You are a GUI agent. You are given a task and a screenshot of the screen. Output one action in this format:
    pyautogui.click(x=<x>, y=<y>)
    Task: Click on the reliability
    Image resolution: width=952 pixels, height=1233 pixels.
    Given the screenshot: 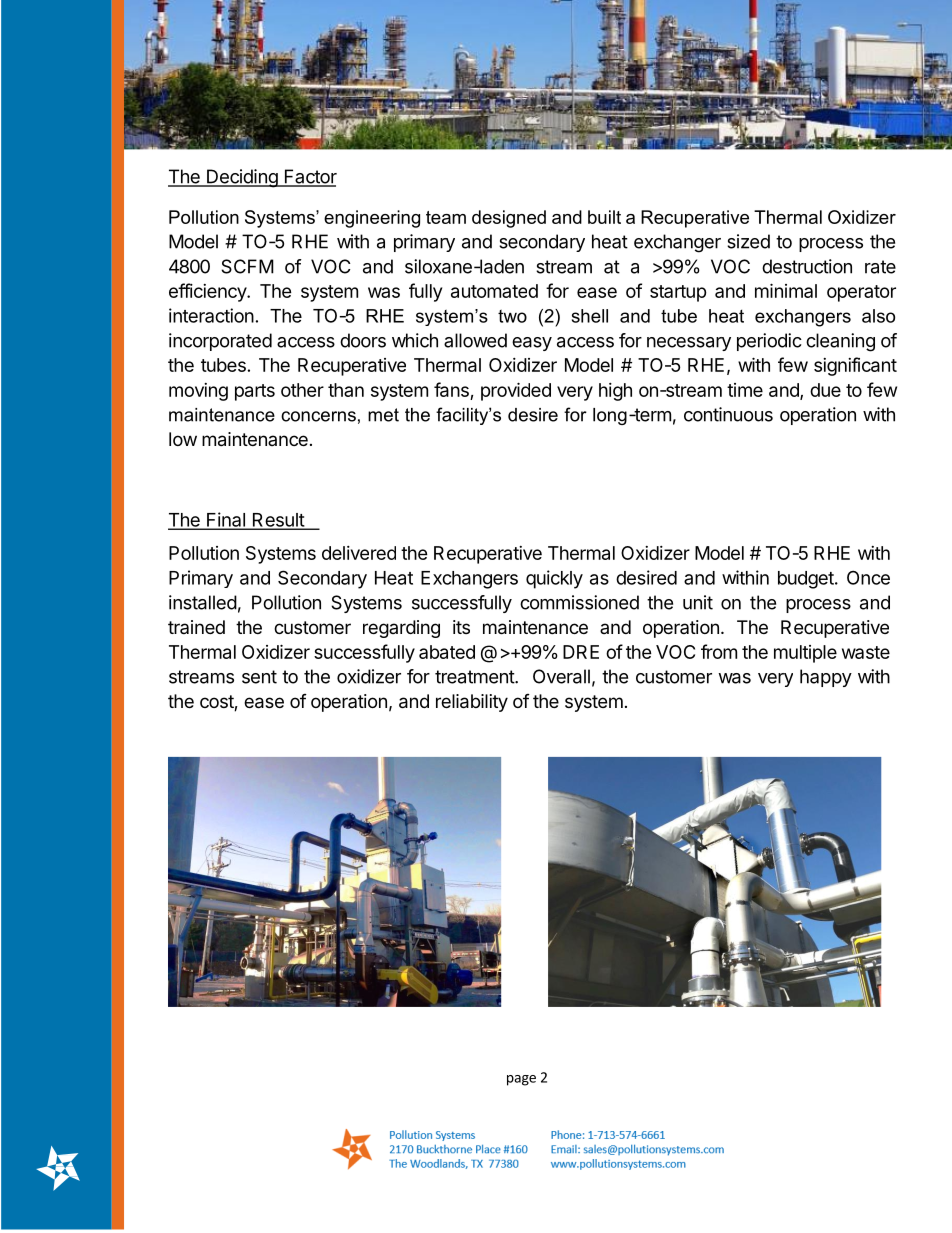 What is the action you would take?
    pyautogui.click(x=472, y=703)
